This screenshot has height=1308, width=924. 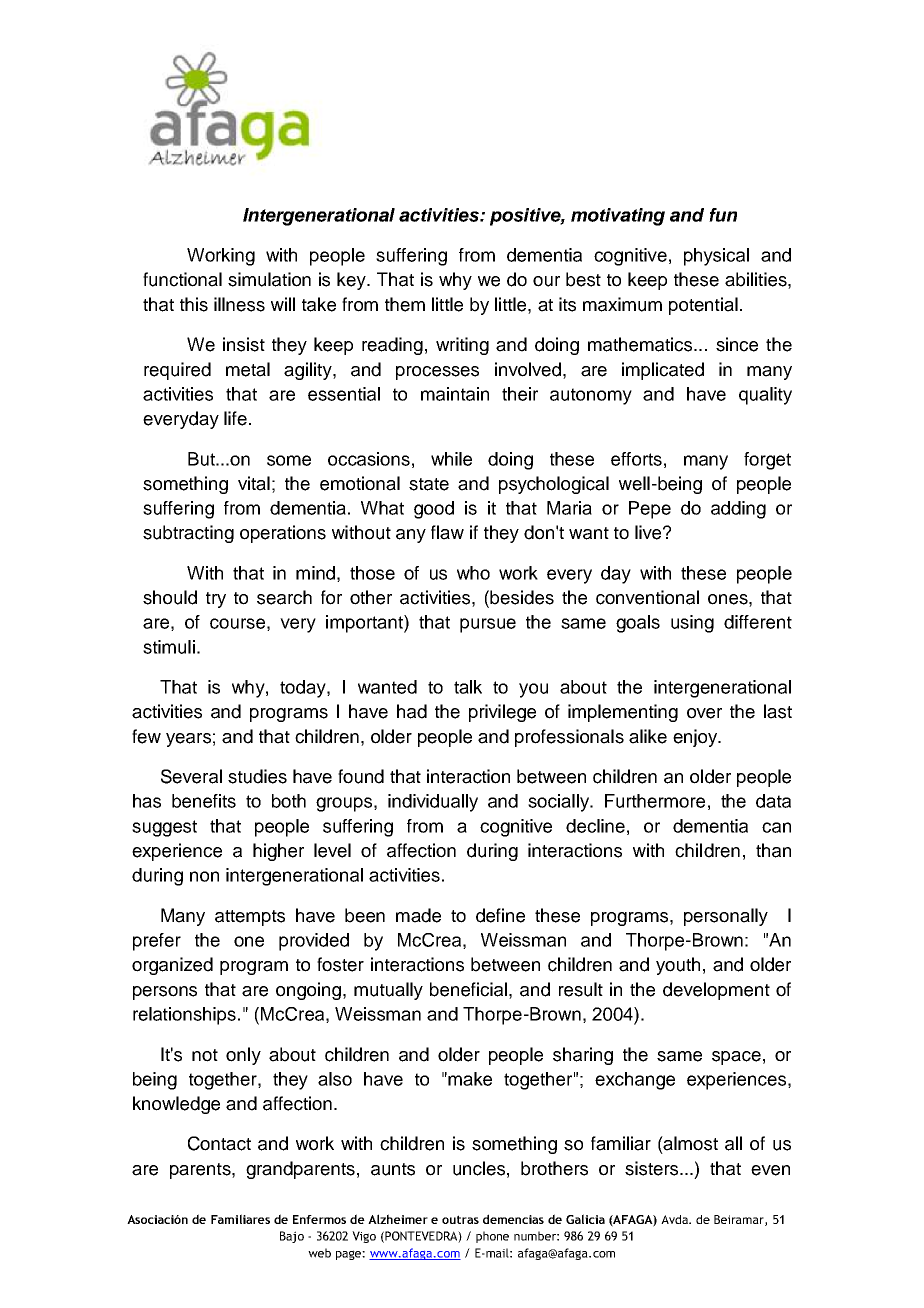 I want to click on privilege, so click(x=502, y=713).
